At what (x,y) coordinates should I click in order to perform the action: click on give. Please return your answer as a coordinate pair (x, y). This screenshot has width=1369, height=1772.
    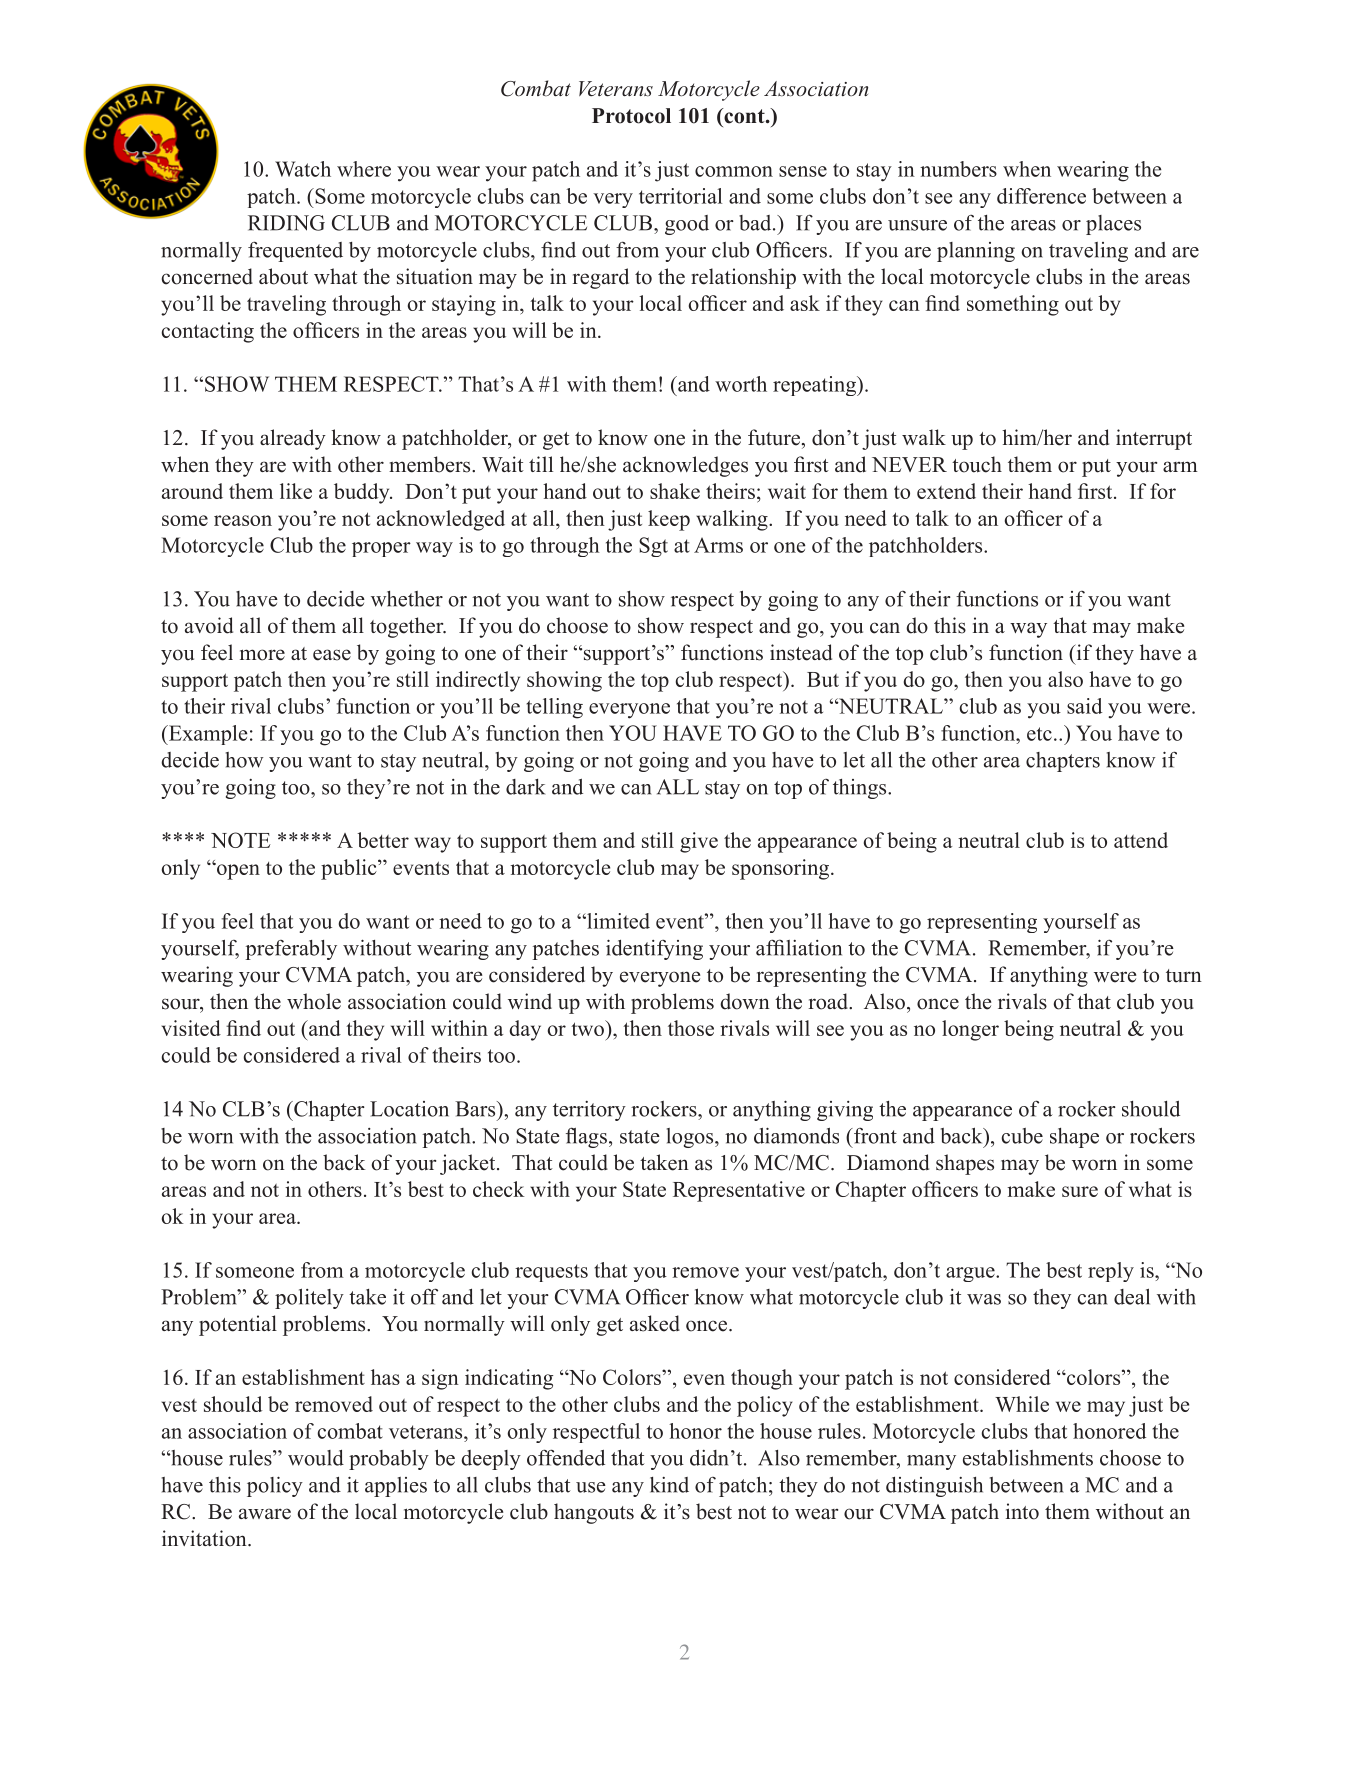
    Looking at the image, I should click on (699, 842).
